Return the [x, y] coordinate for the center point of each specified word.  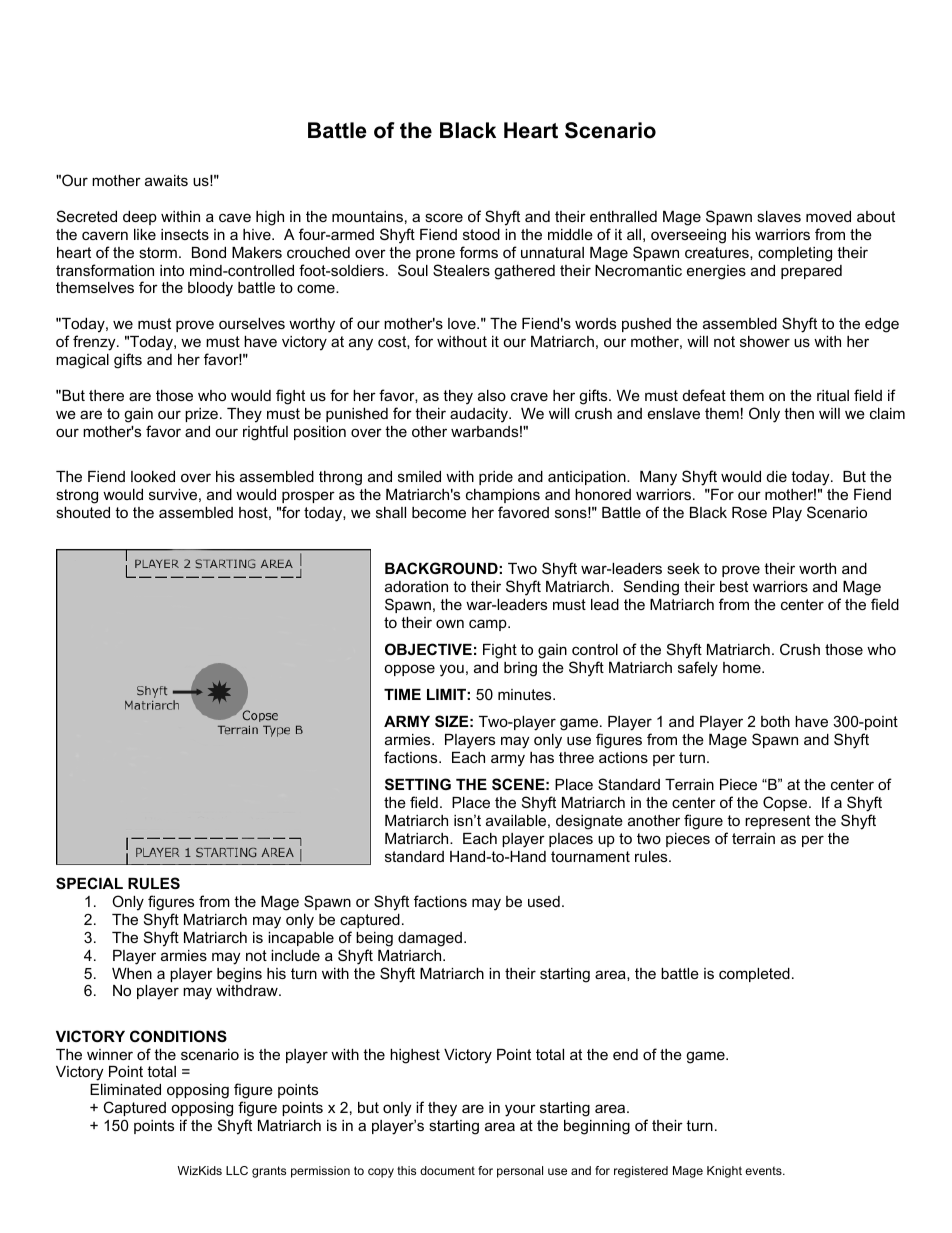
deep [140, 218]
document [447, 1170]
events [764, 1170]
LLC [237, 1170]
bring [520, 669]
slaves [779, 216]
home [743, 667]
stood [481, 234]
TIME [402, 694]
